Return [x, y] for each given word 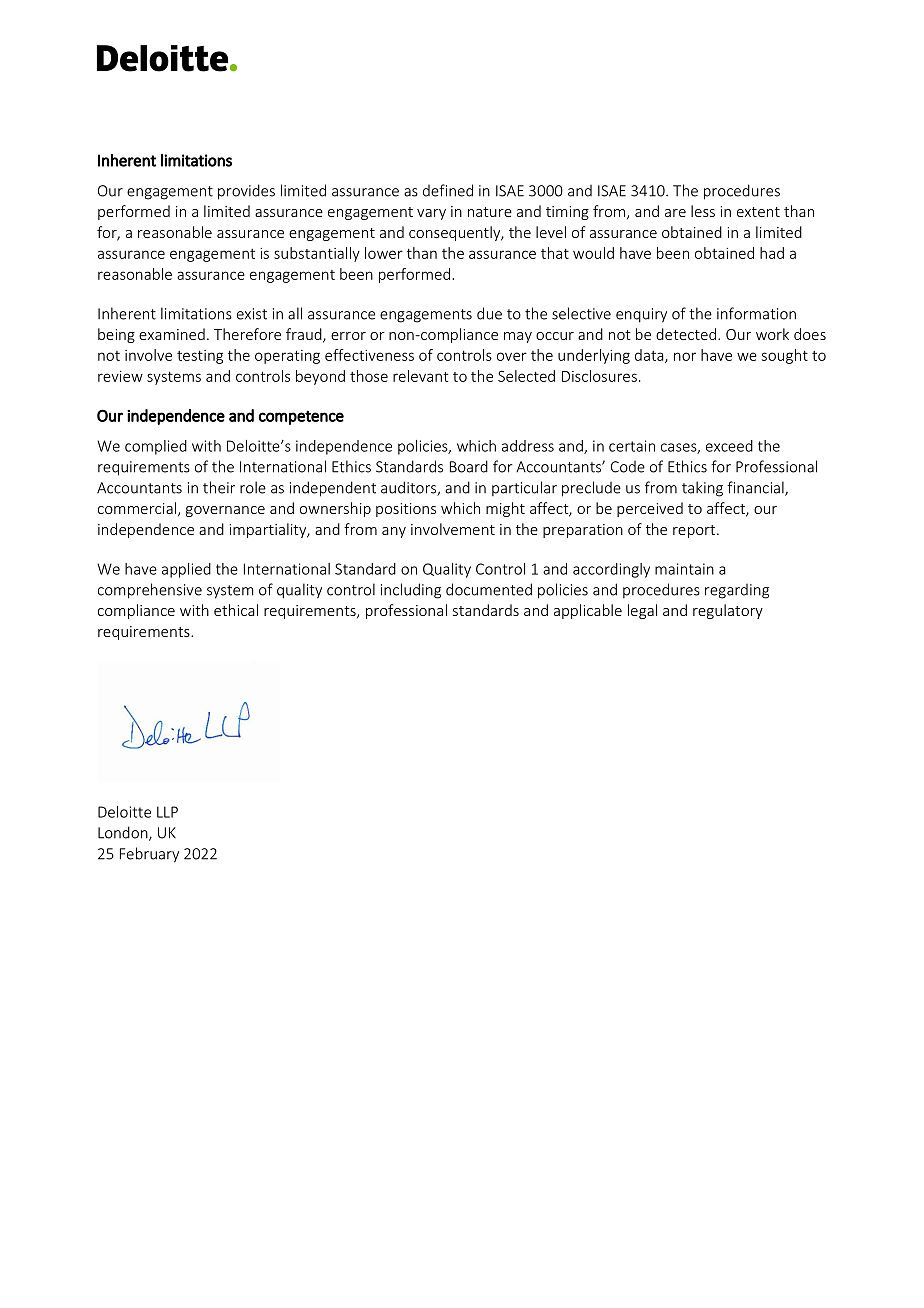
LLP [167, 812]
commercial [137, 508]
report [695, 531]
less [703, 211]
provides [246, 192]
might [505, 509]
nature [490, 212]
